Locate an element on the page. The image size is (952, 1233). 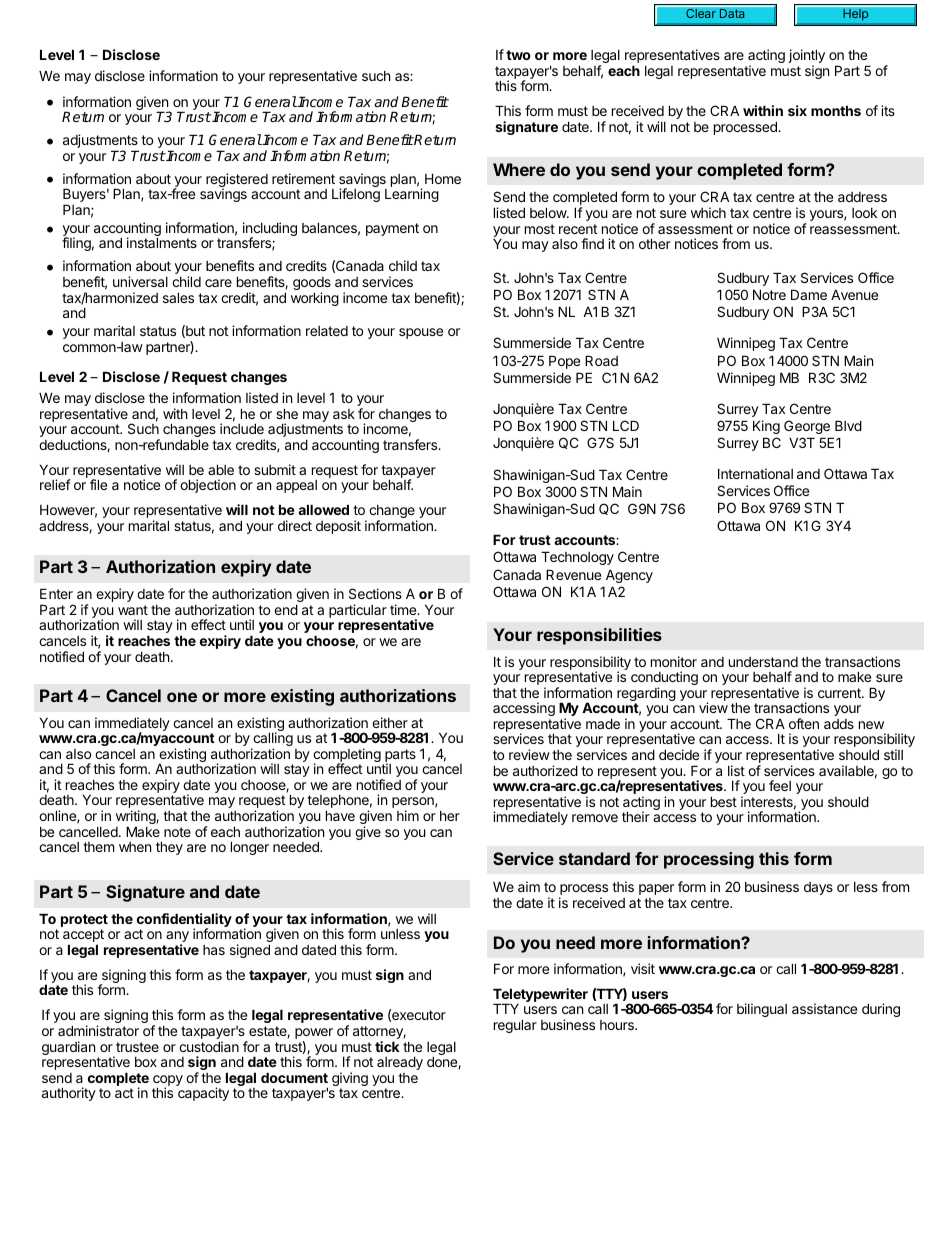
include is located at coordinates (242, 428).
